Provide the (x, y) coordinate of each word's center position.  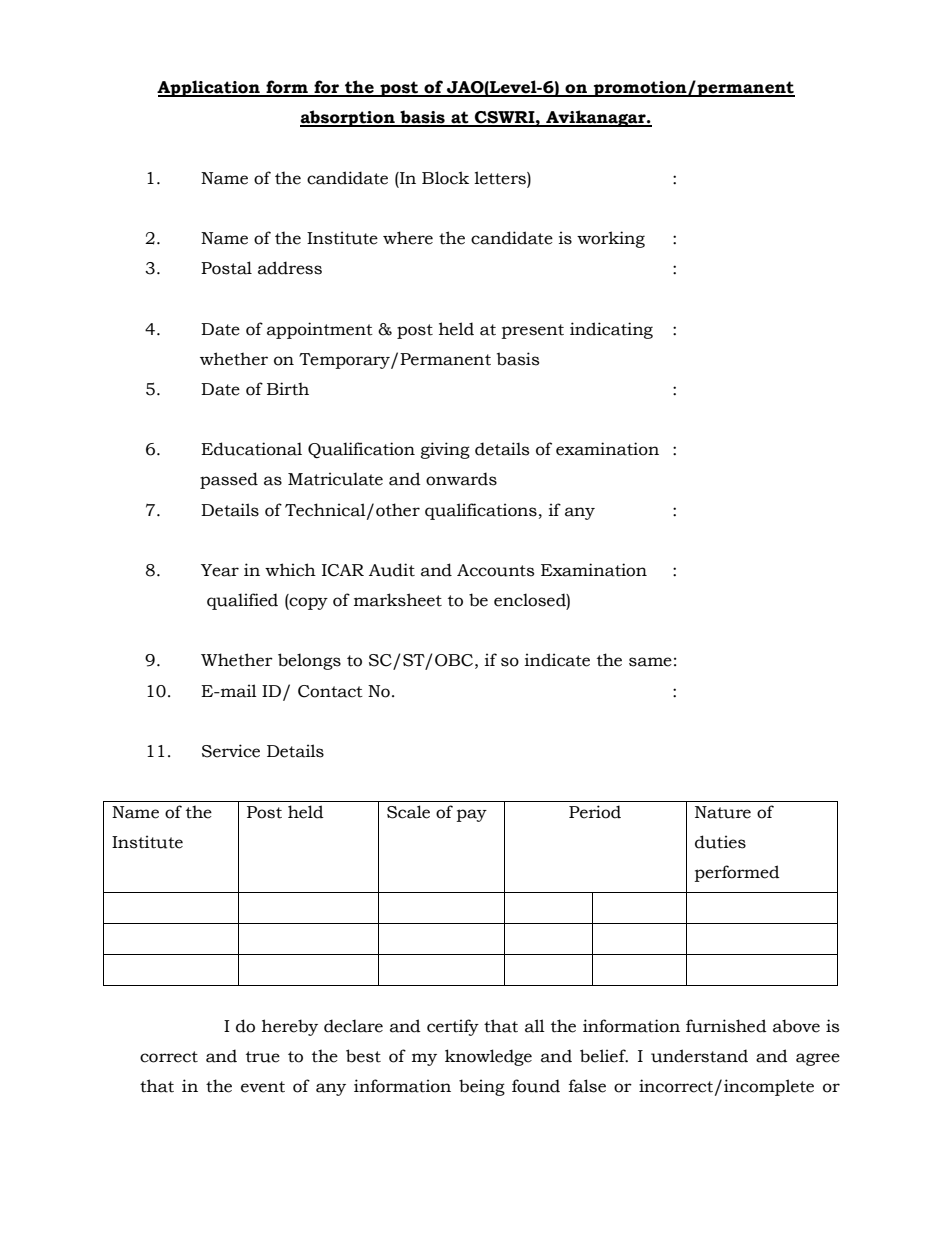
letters (501, 179)
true (263, 1057)
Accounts (495, 570)
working (611, 239)
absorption (348, 118)
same (650, 662)
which (290, 570)
